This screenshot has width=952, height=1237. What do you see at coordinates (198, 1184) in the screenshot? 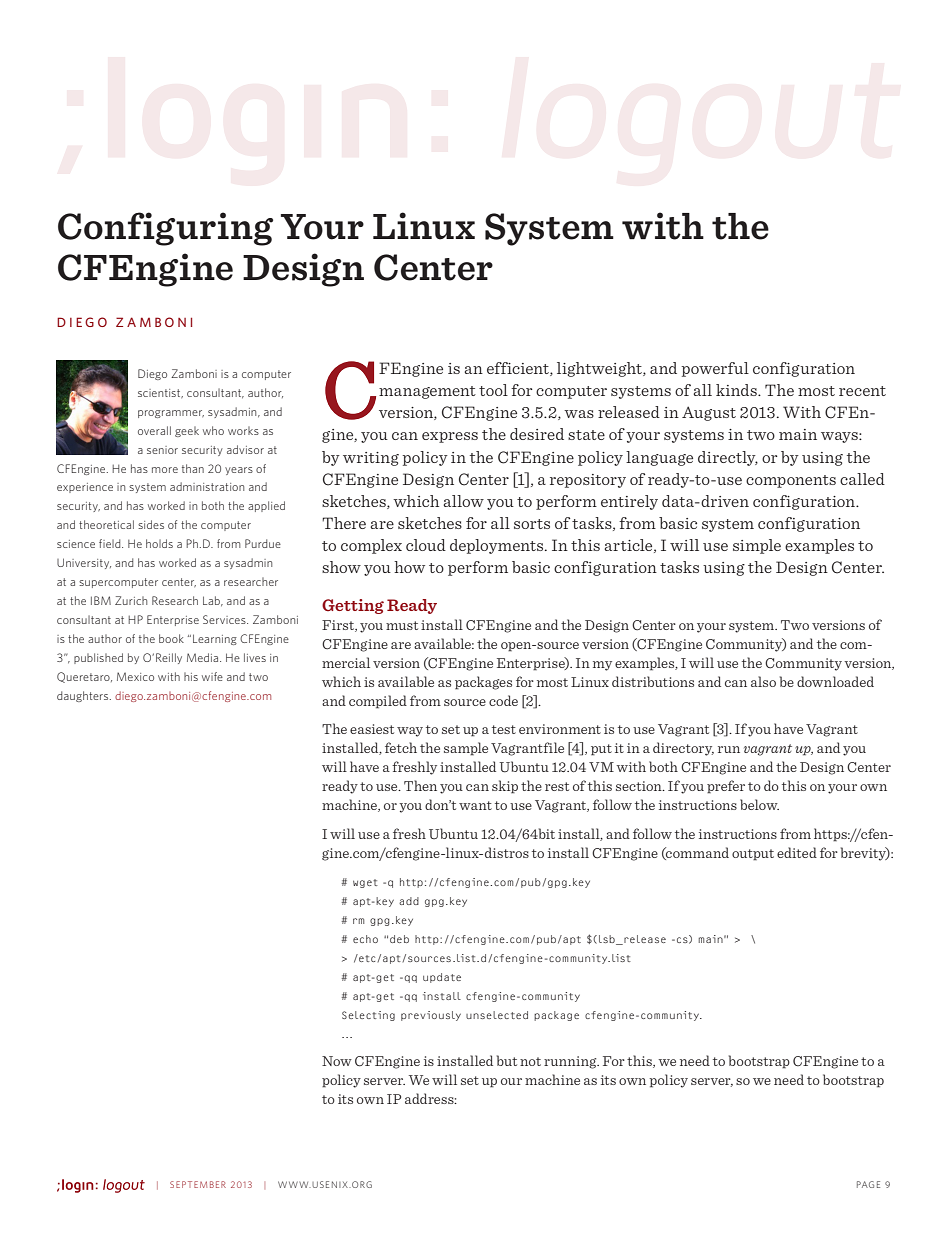
I see `SEPTEMBER` at bounding box center [198, 1184].
